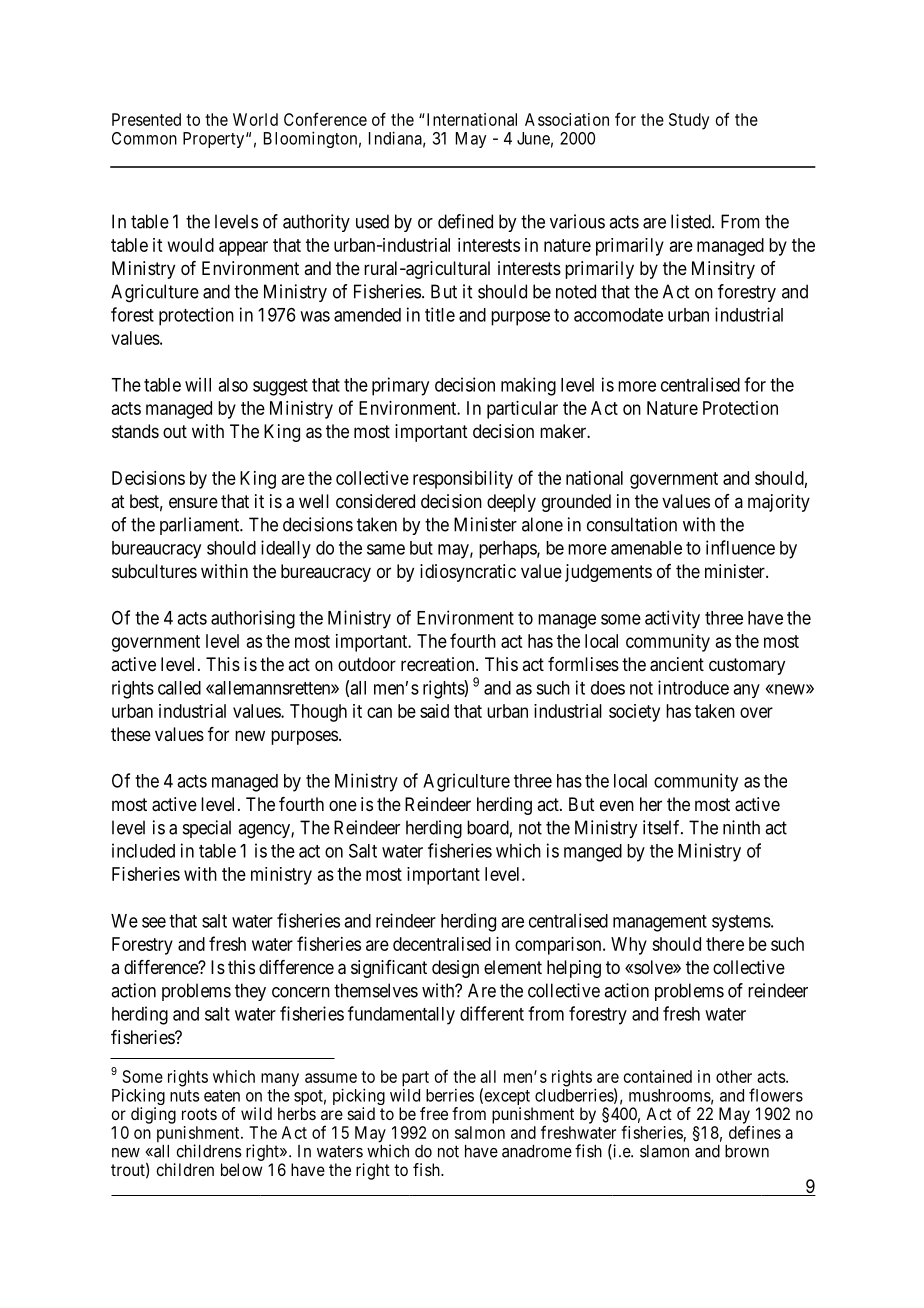  I want to click on roots, so click(199, 1114).
